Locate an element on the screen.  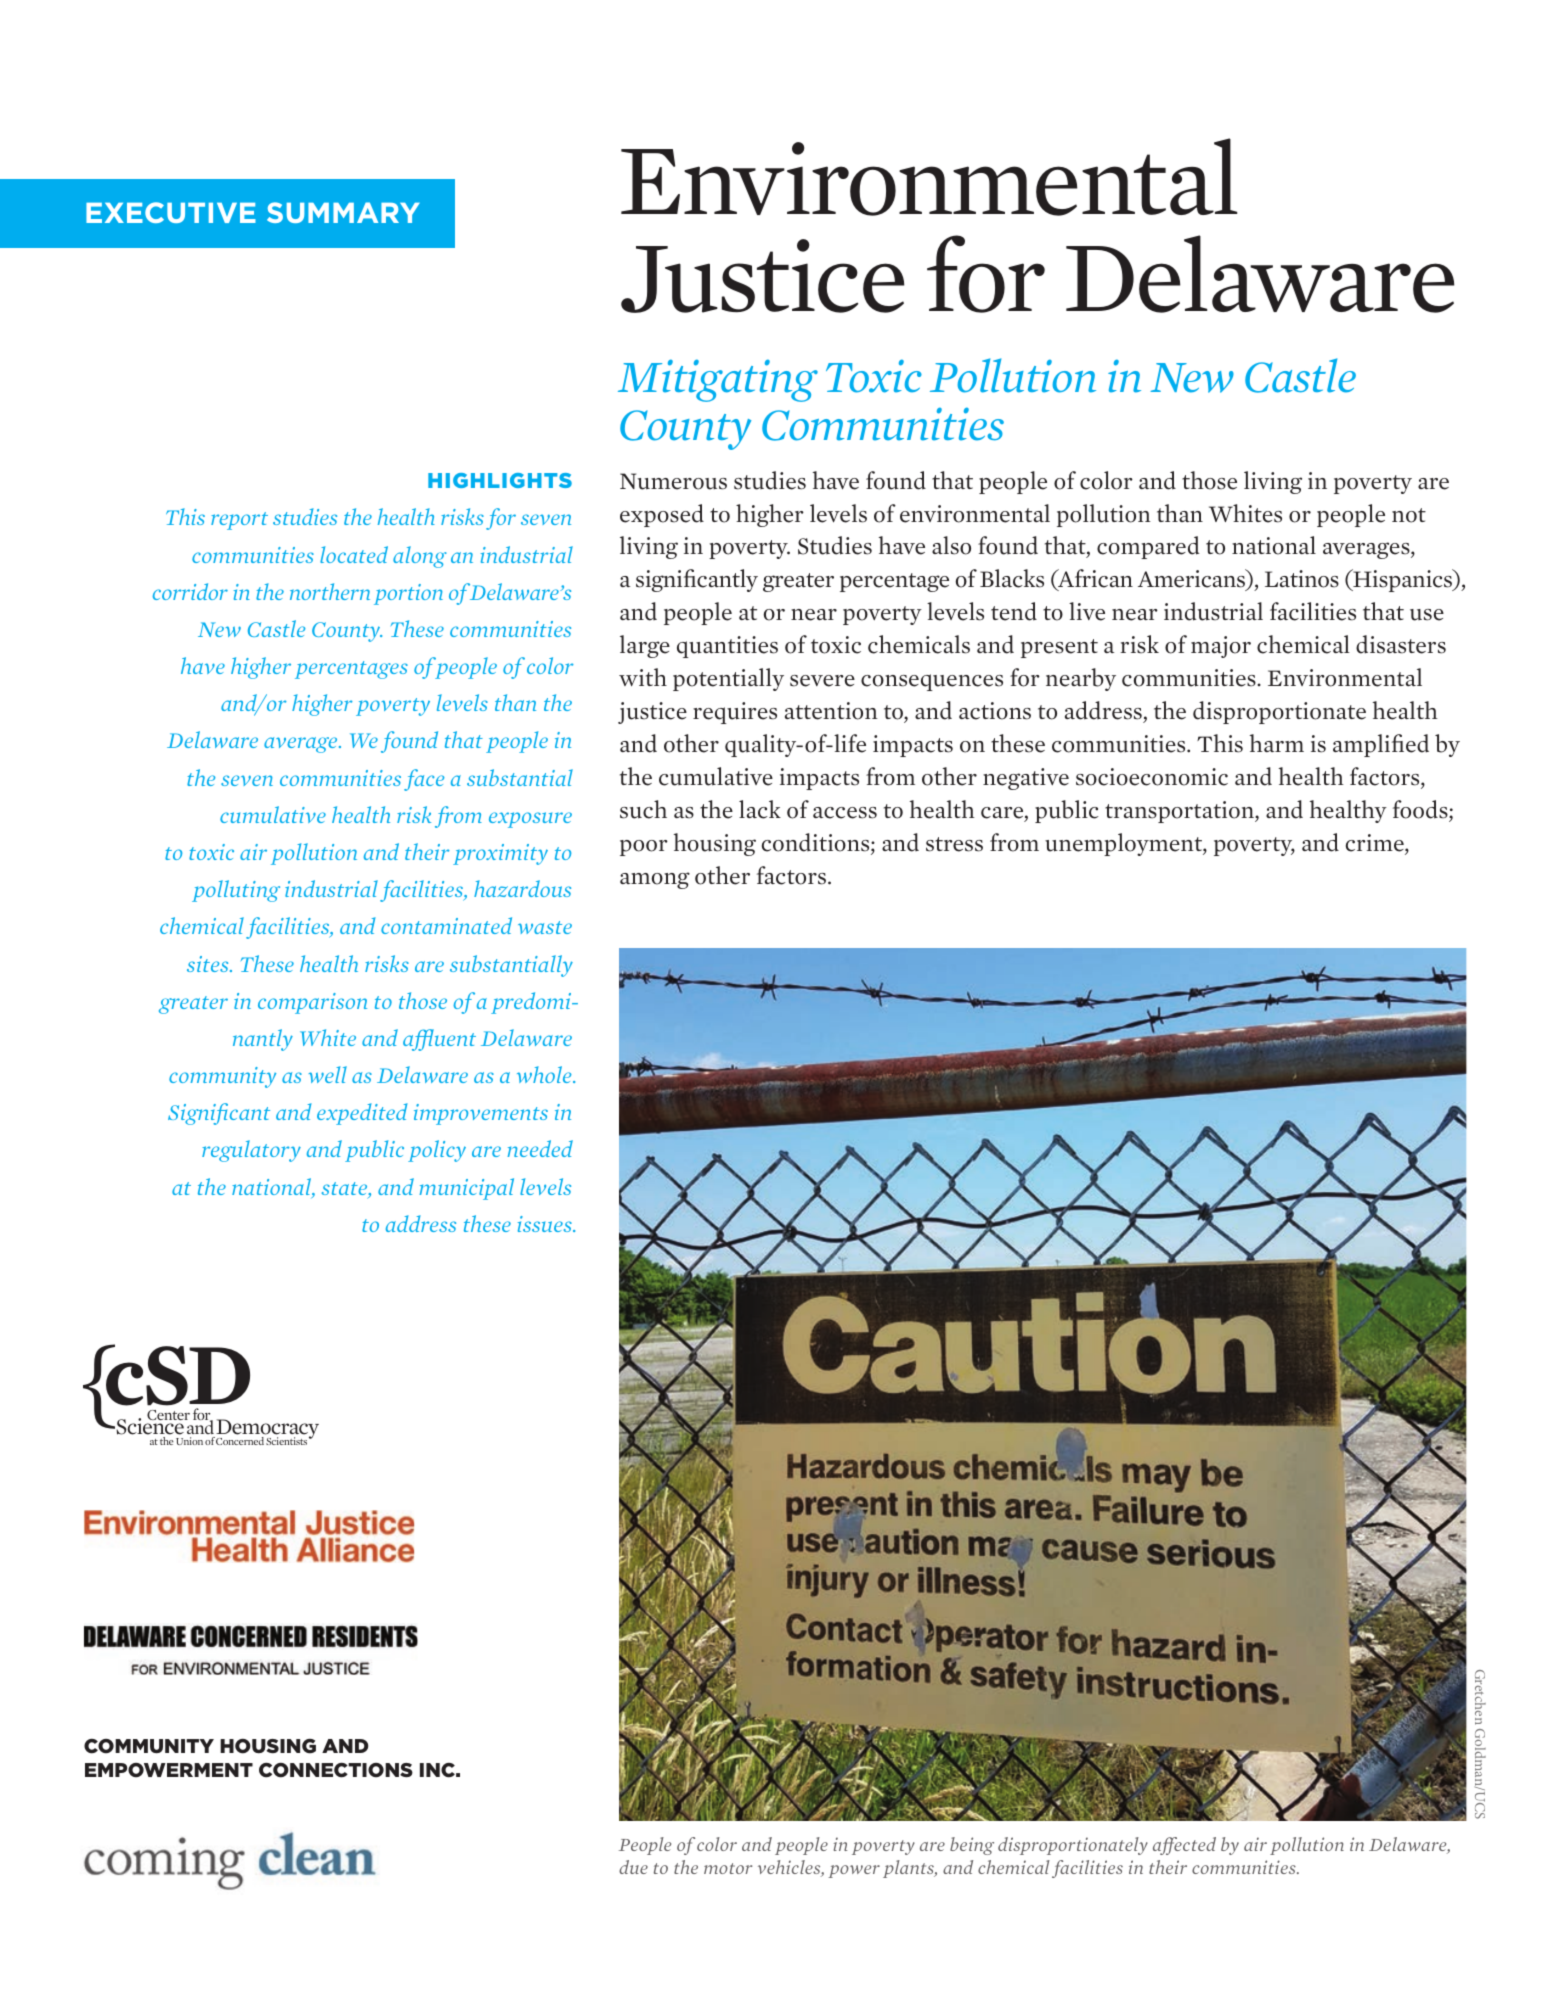
SUMMARY is located at coordinates (343, 212).
